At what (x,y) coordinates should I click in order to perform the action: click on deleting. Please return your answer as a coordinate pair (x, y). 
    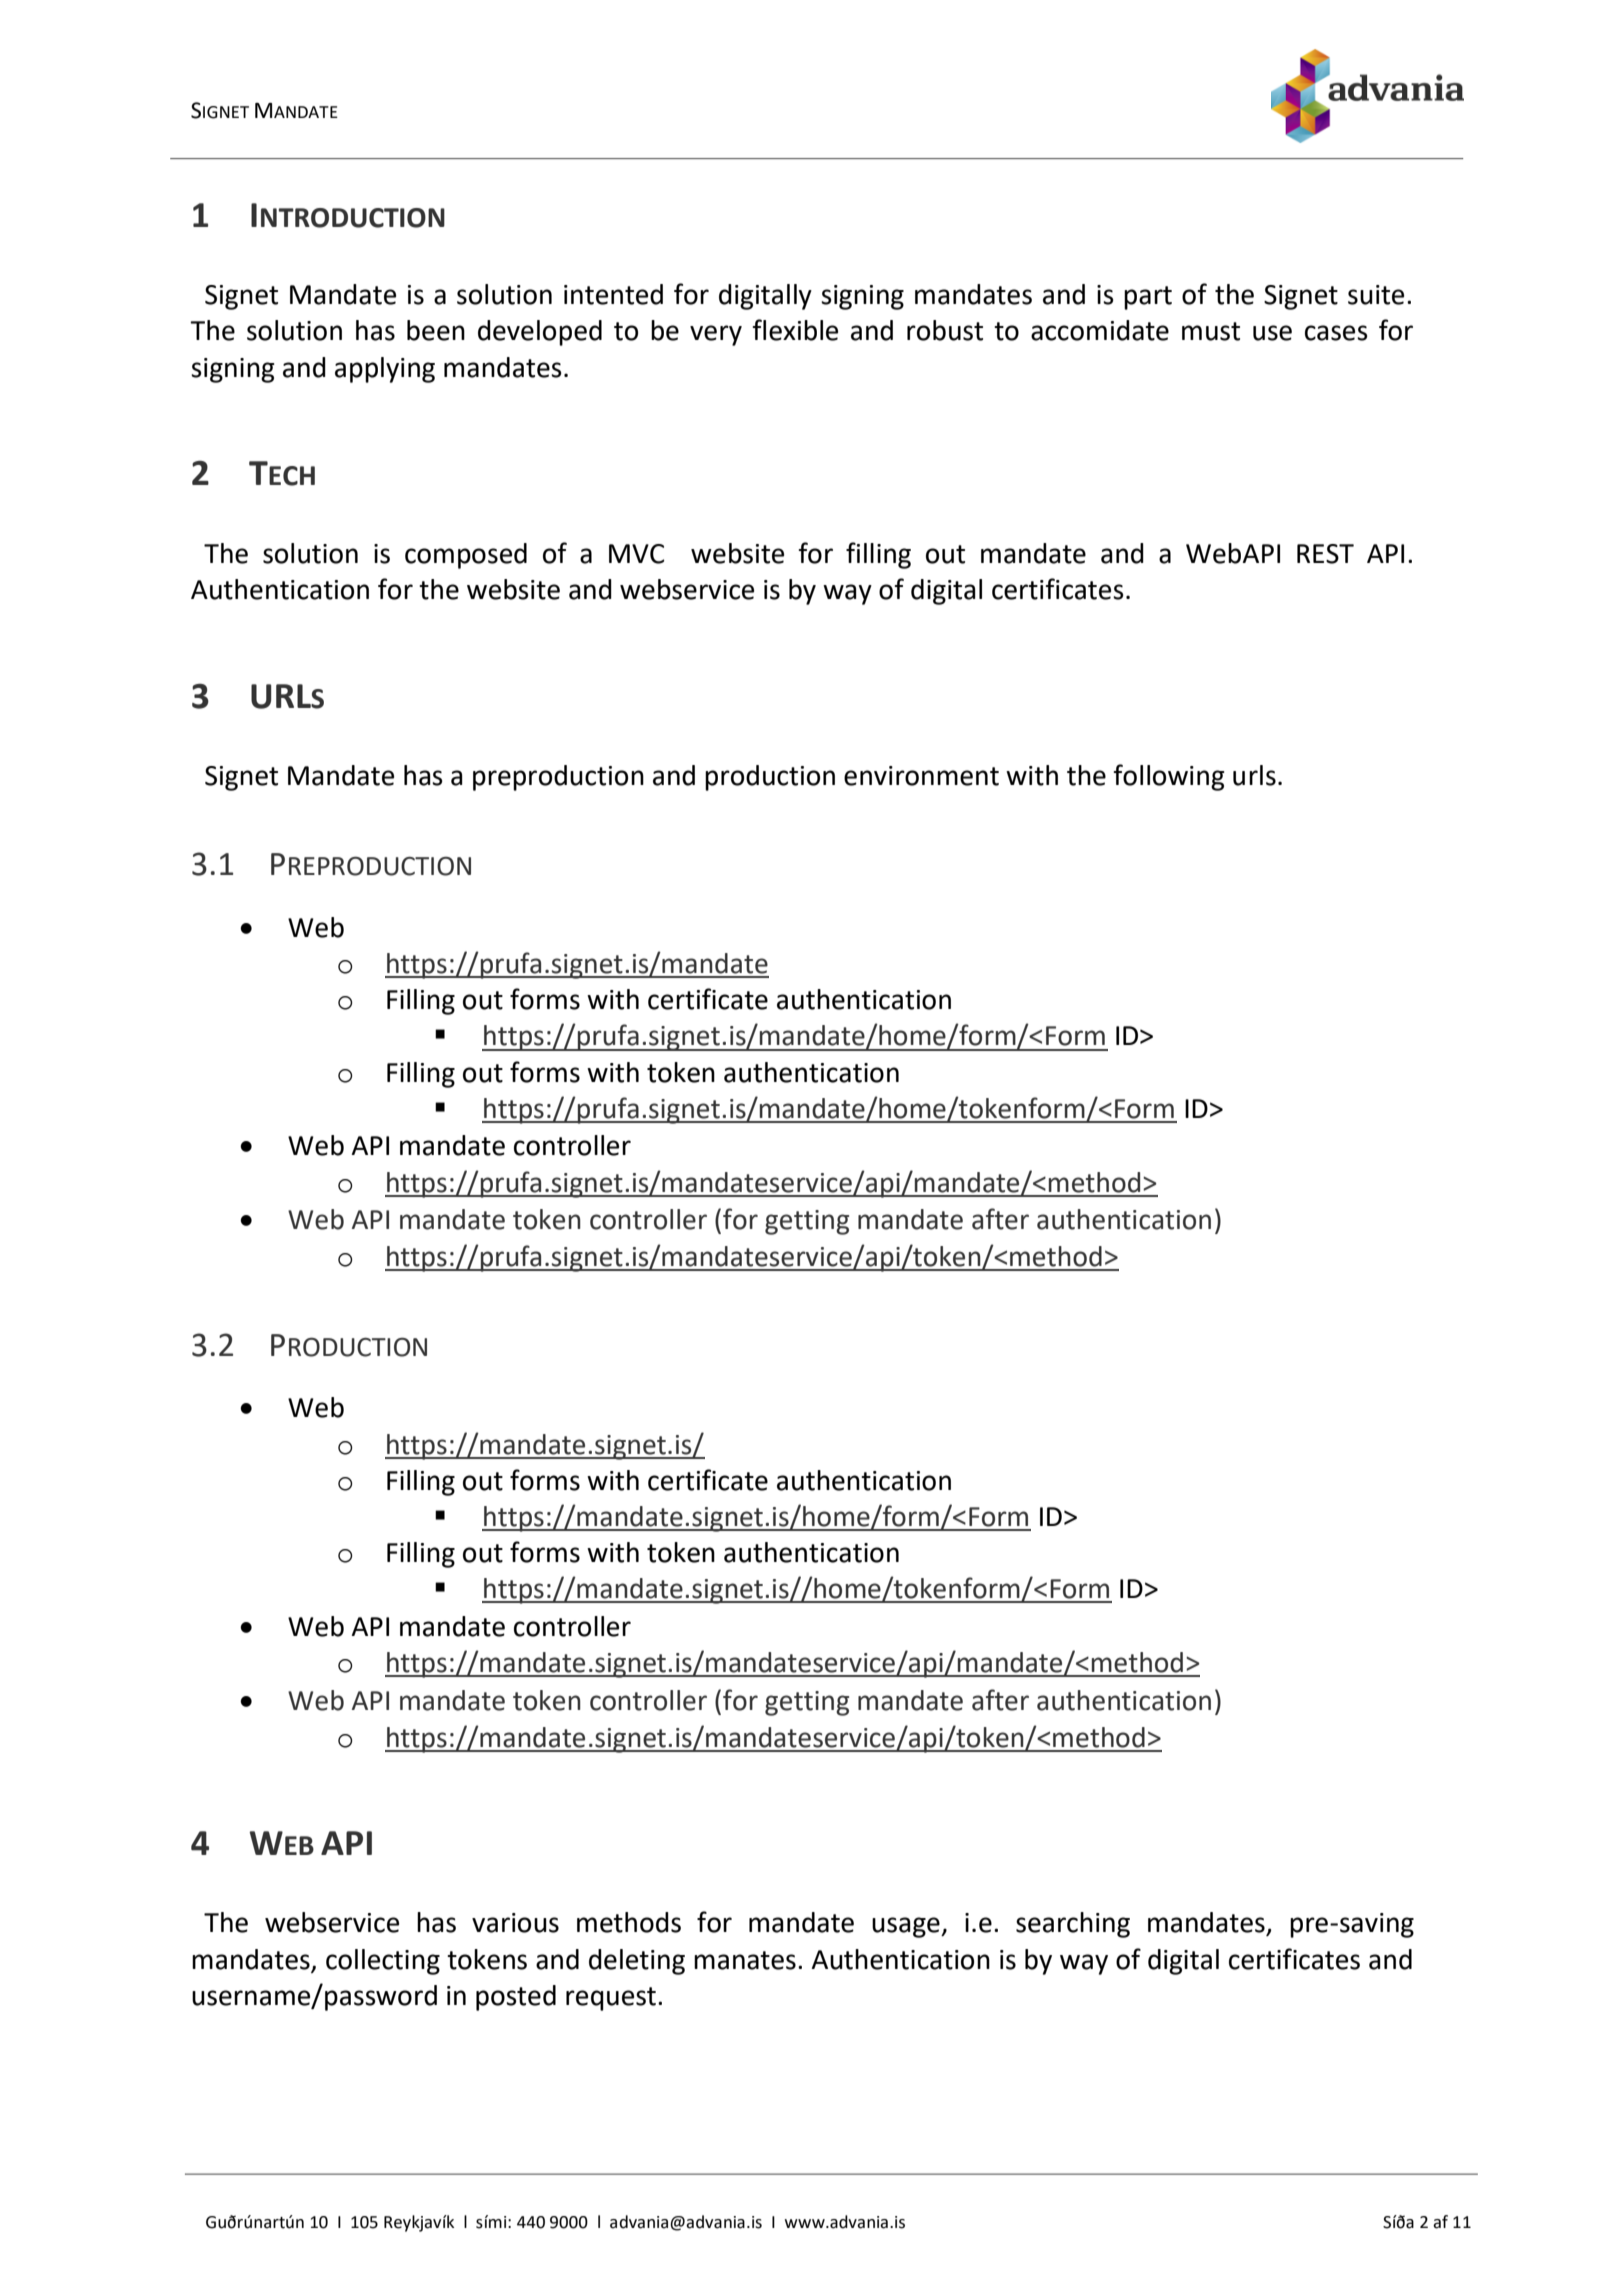
    Looking at the image, I should click on (637, 1962).
